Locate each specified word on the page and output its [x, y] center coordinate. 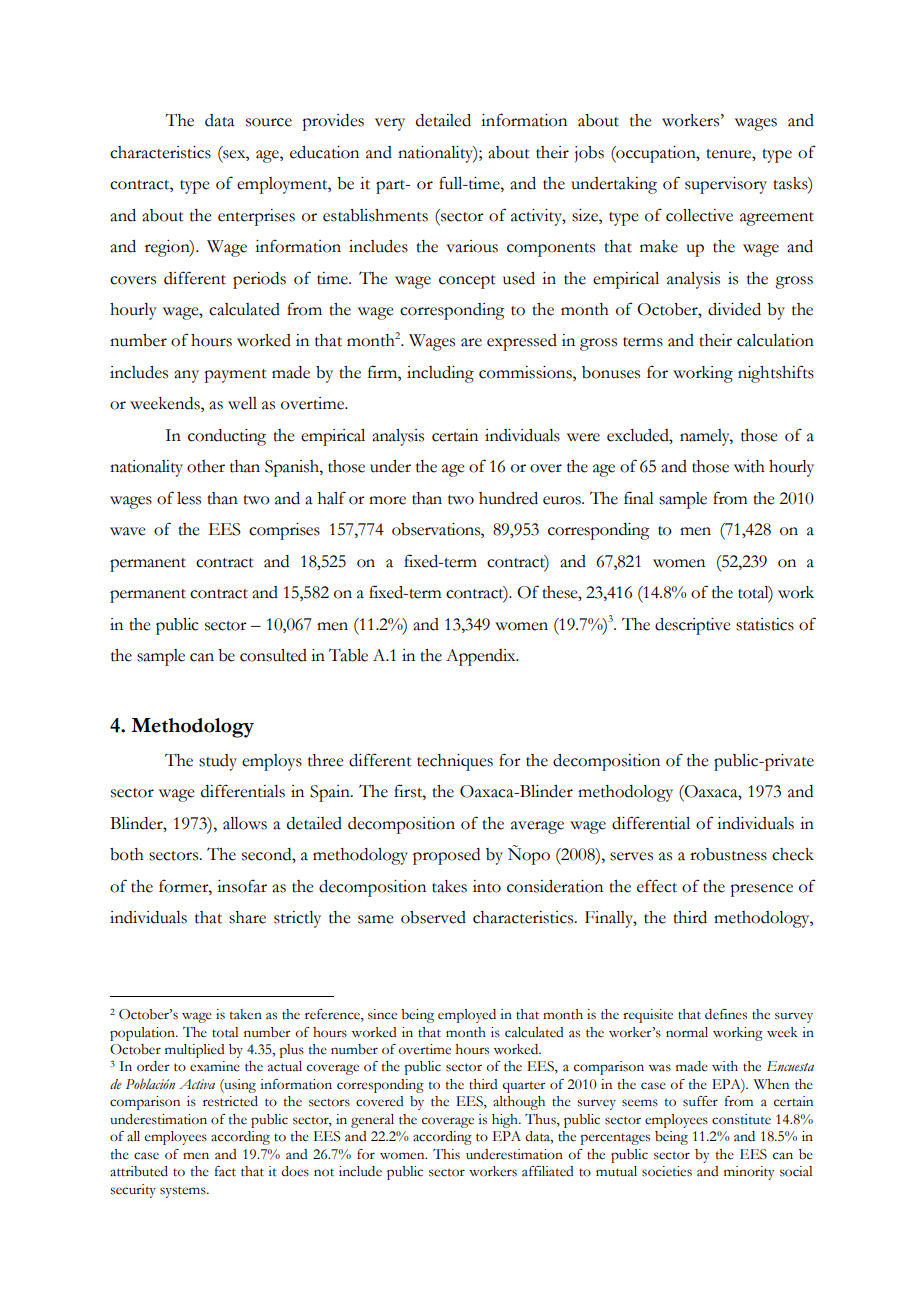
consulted [273, 655]
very [390, 124]
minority [749, 1173]
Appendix [482, 657]
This [446, 1154]
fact [225, 1171]
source [269, 122]
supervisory [726, 185]
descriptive [693, 626]
